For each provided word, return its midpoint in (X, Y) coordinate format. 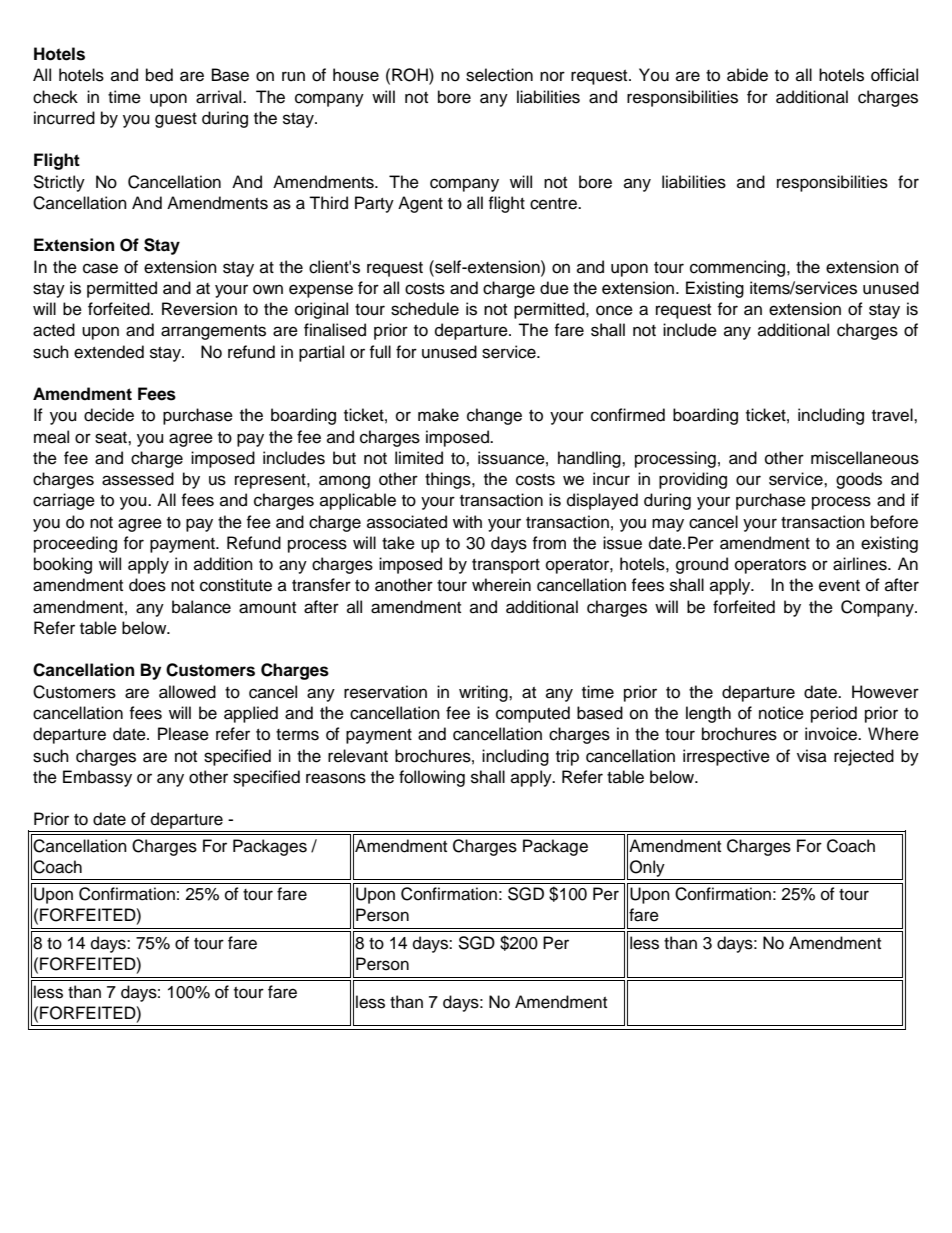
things (449, 480)
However (885, 692)
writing (484, 693)
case (100, 268)
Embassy (97, 778)
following (432, 778)
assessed (138, 479)
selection (499, 75)
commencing (739, 268)
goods (859, 480)
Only (647, 868)
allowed (187, 692)
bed (159, 75)
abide (747, 75)
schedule (425, 309)
